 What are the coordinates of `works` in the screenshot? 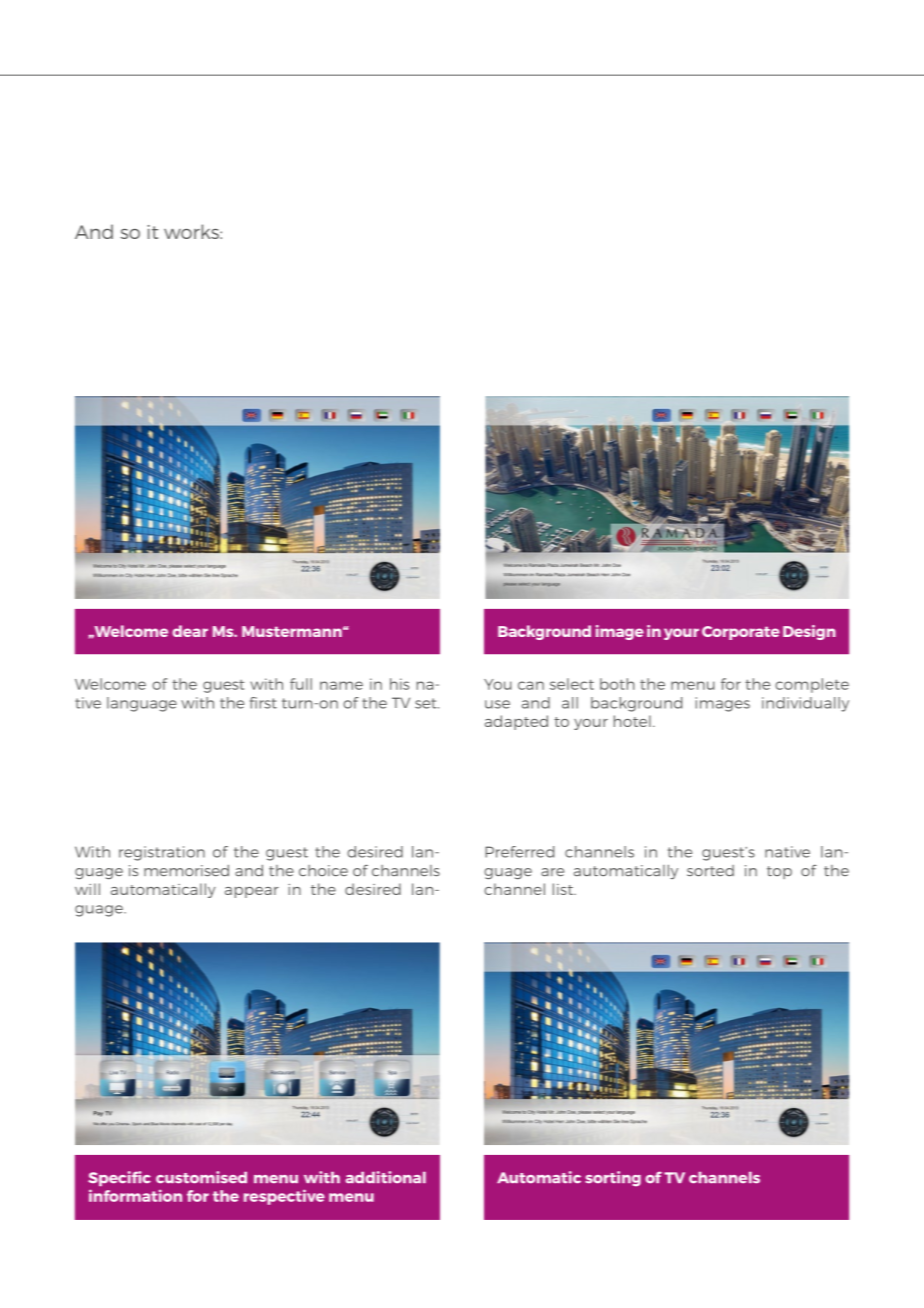 It's located at (192, 231).
